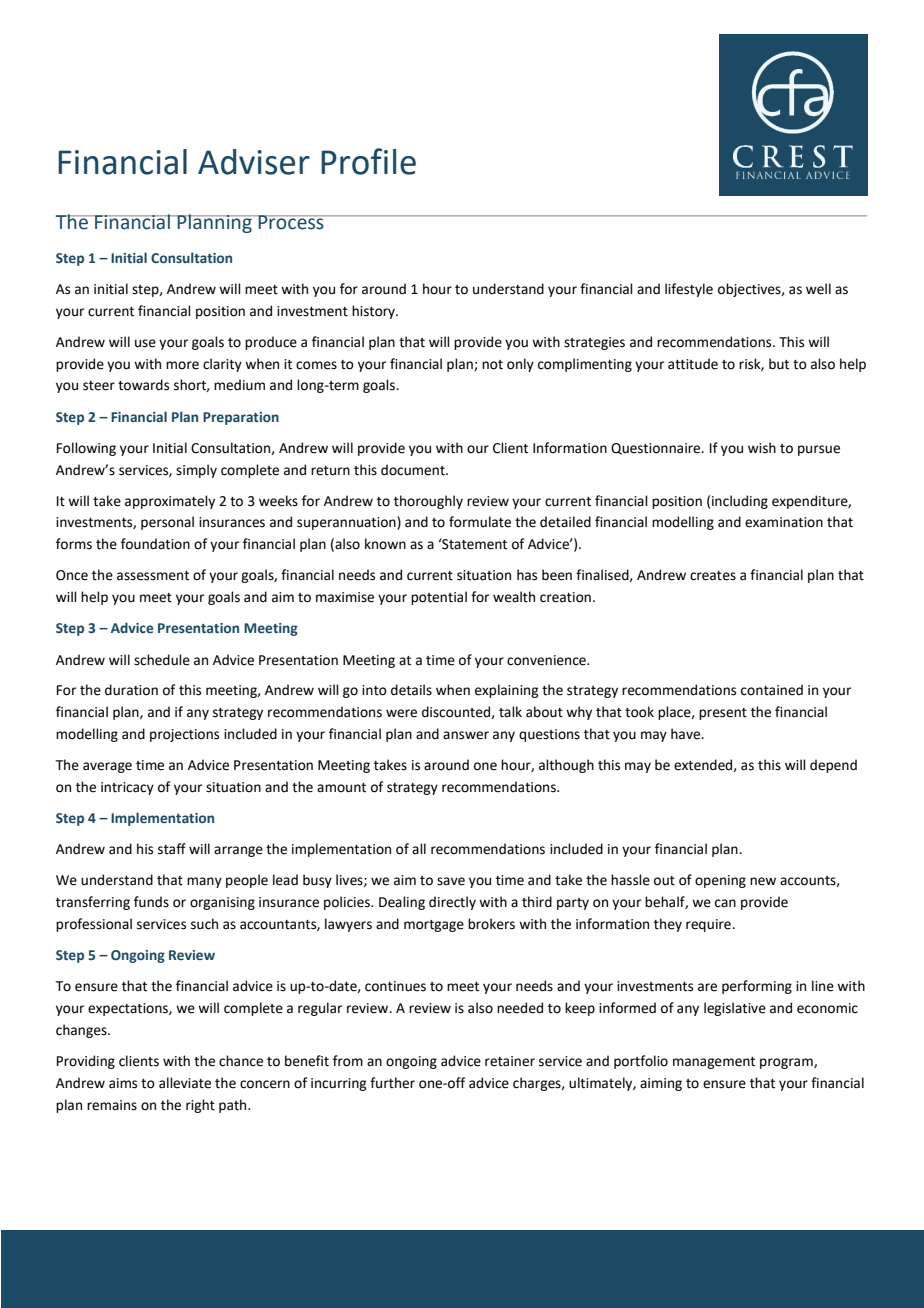 The image size is (924, 1308). What do you see at coordinates (740, 502) in the page?
I see `including` at bounding box center [740, 502].
